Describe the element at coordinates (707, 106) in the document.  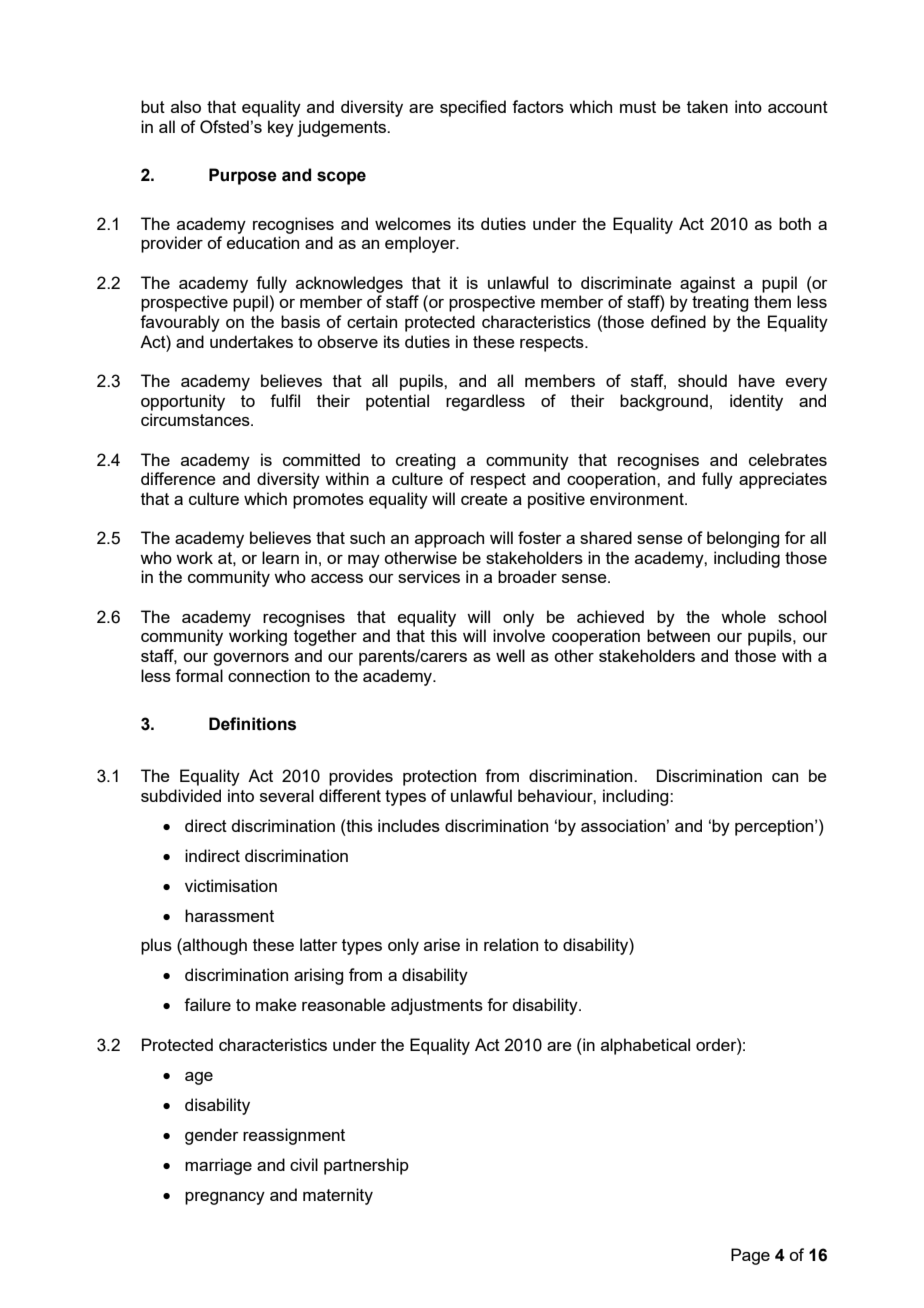
I see `taken` at that location.
